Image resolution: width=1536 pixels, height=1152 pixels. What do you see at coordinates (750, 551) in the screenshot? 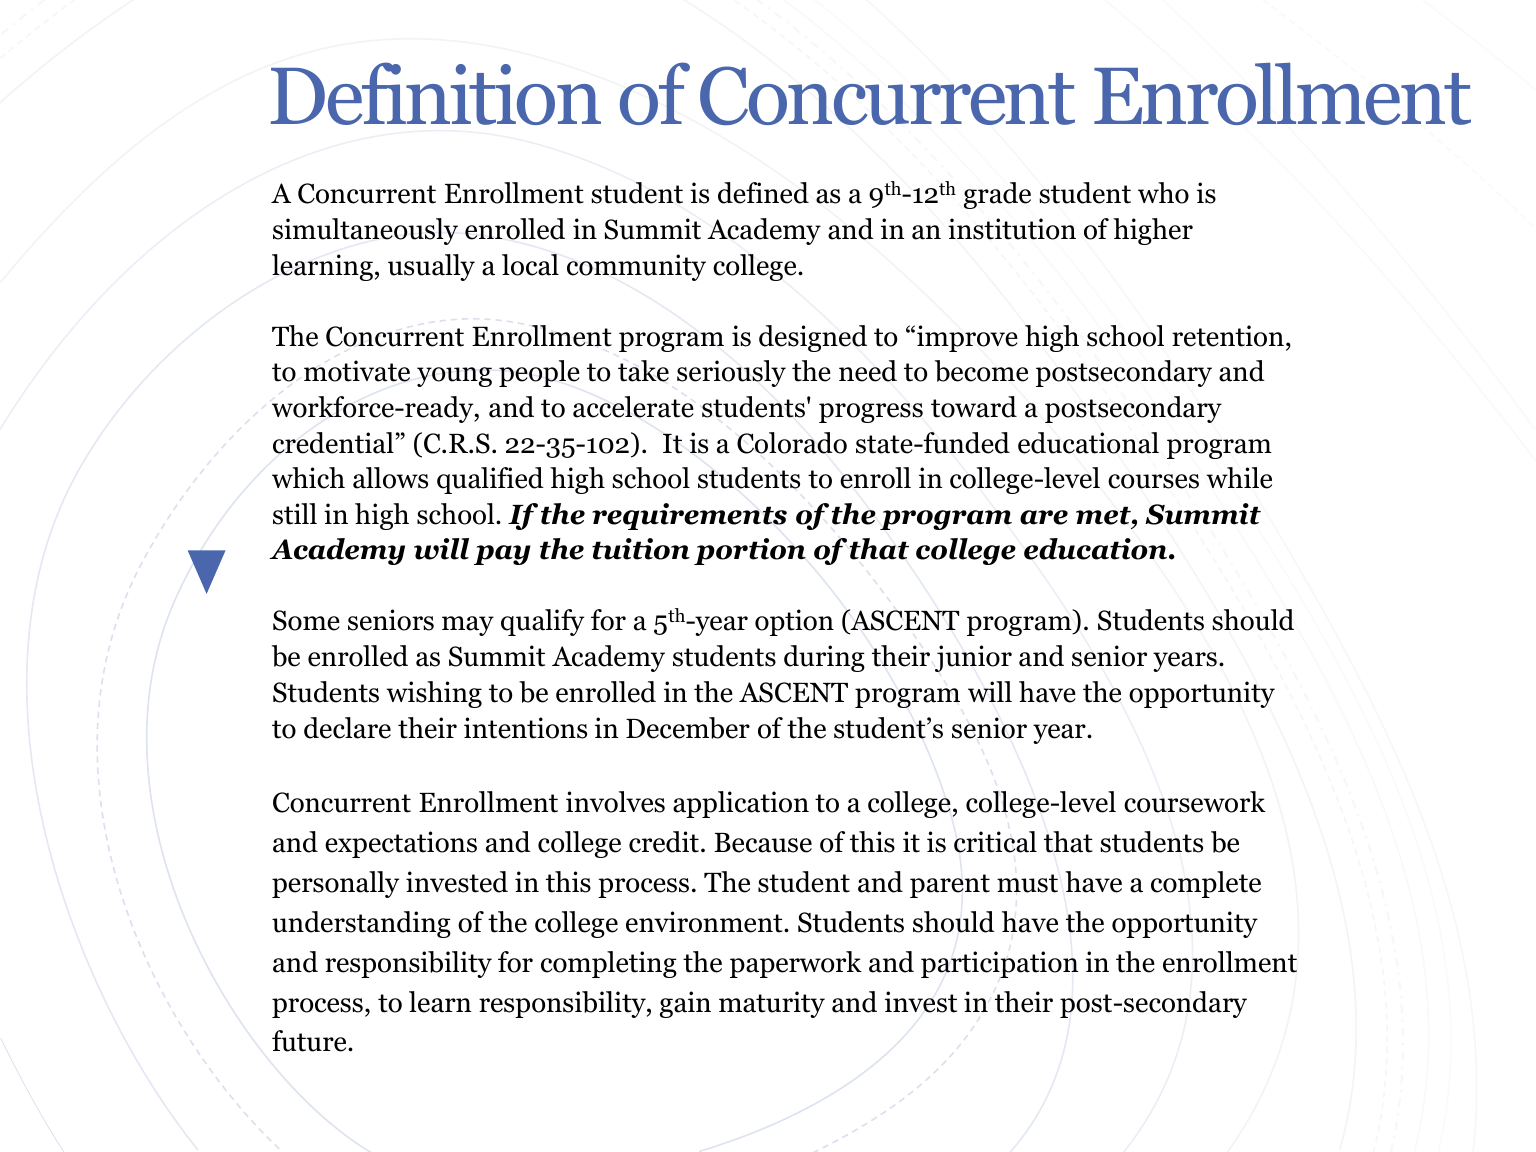
I see `portion` at bounding box center [750, 551].
